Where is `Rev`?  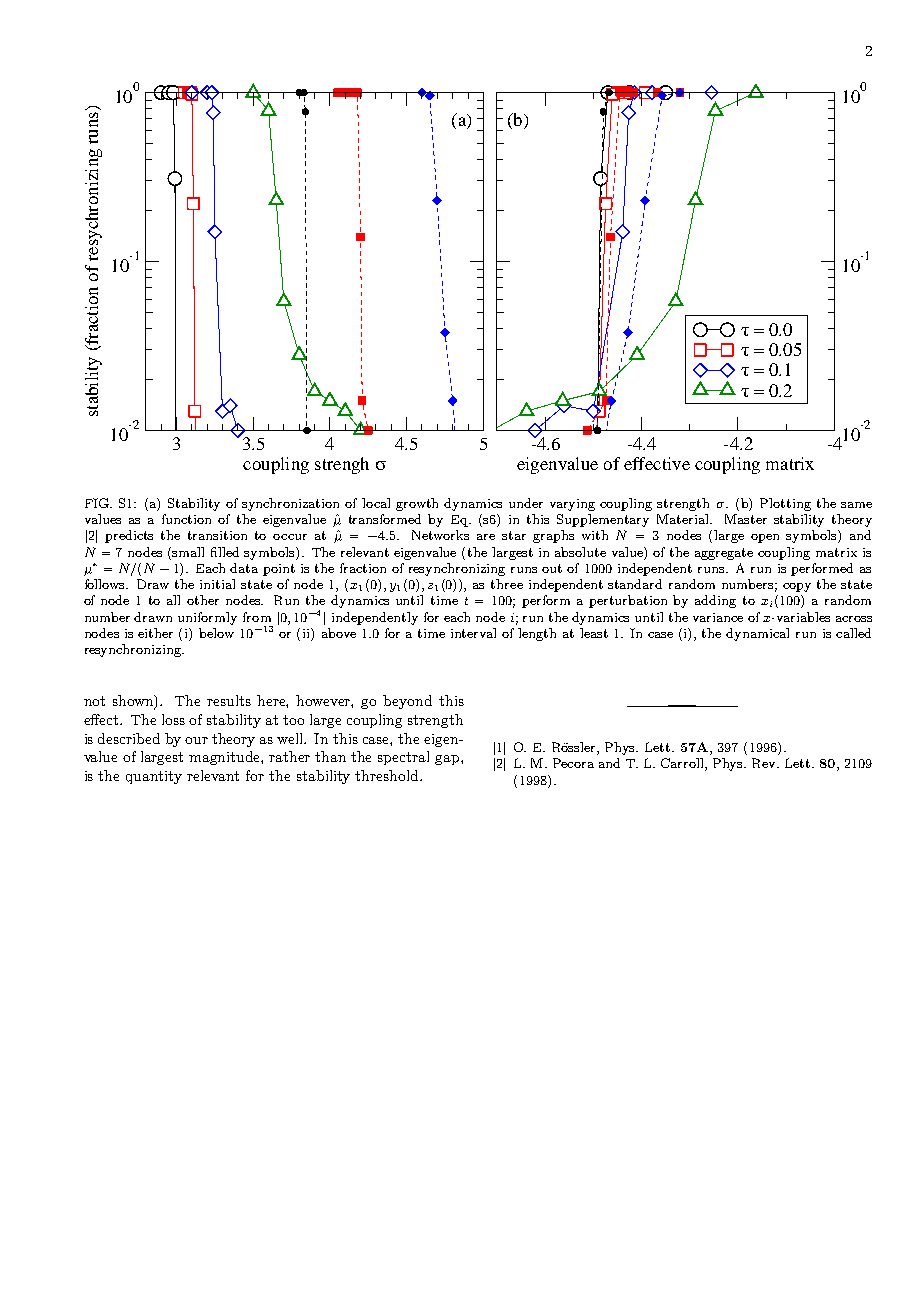
Rev is located at coordinates (765, 763).
